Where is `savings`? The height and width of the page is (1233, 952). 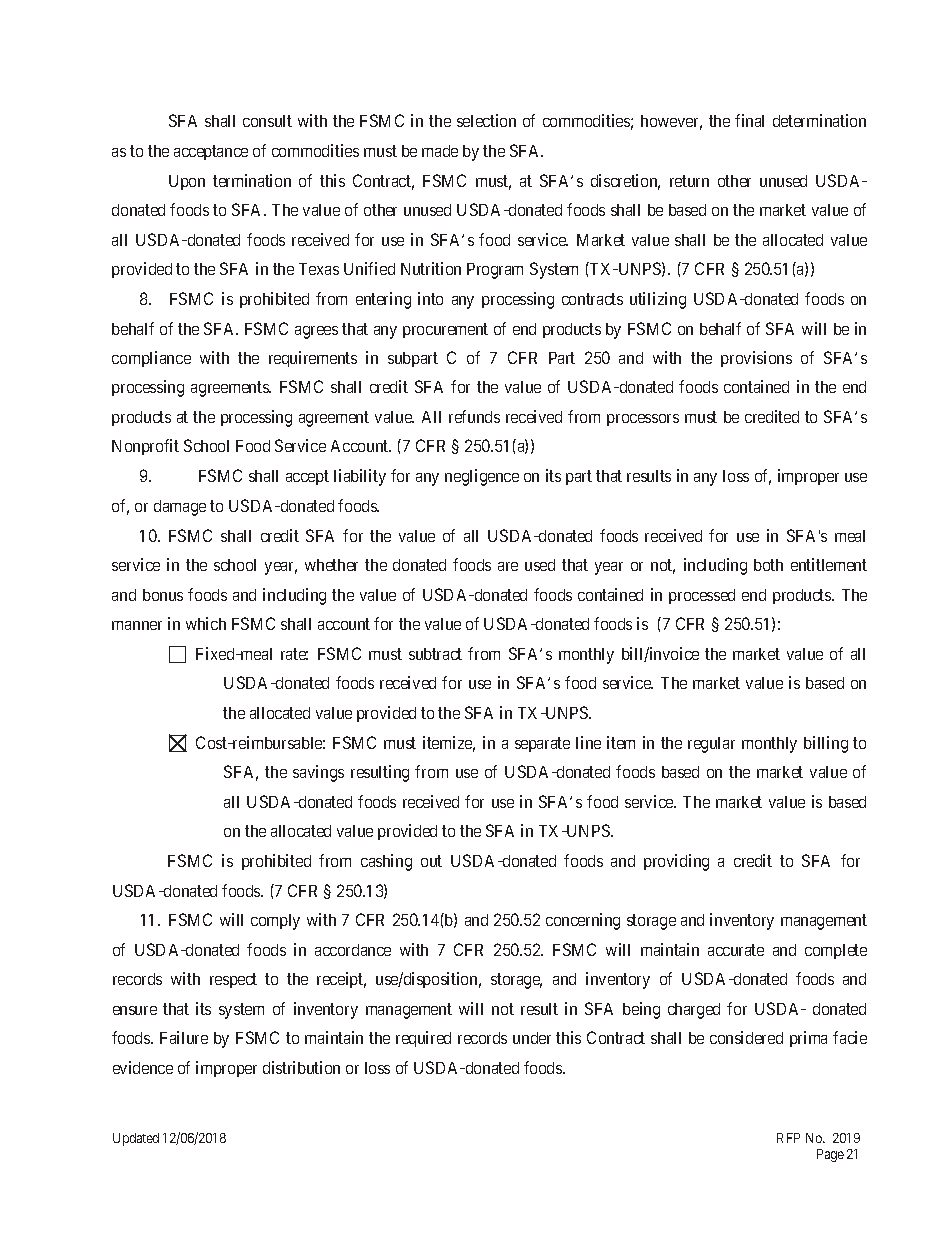 savings is located at coordinates (318, 773).
